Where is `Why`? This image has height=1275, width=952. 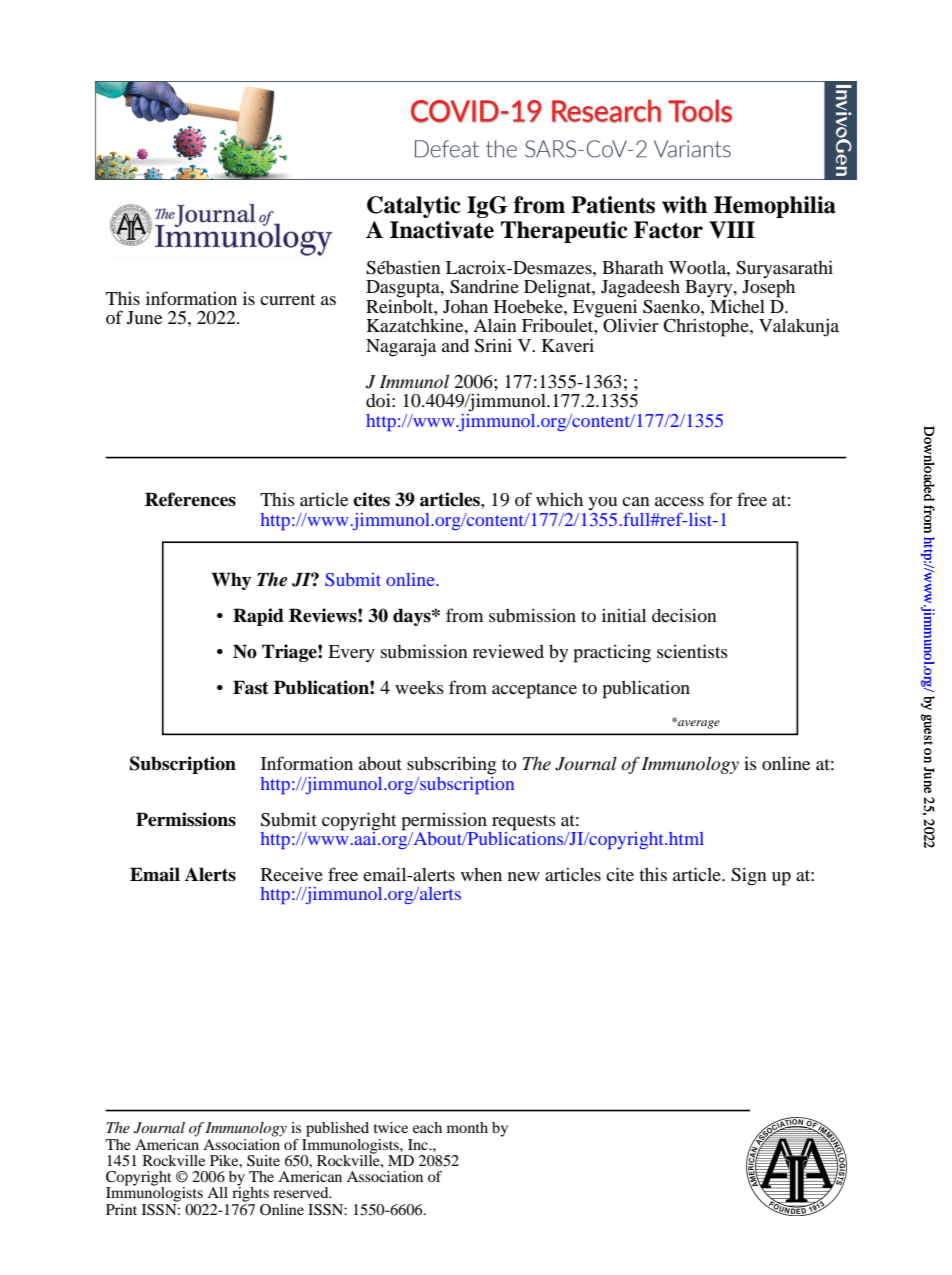 Why is located at coordinates (231, 581).
